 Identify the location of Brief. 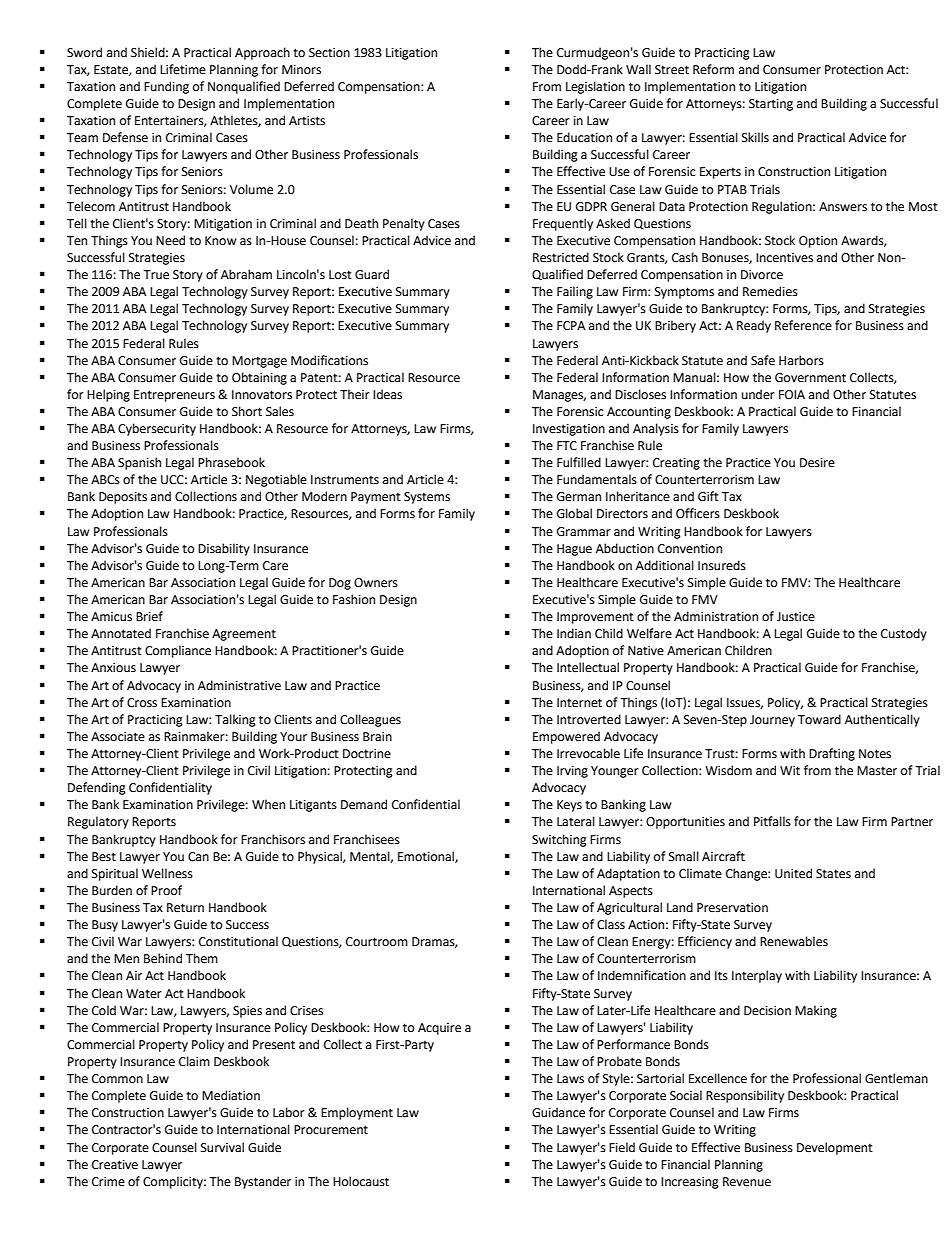
(149, 616).
